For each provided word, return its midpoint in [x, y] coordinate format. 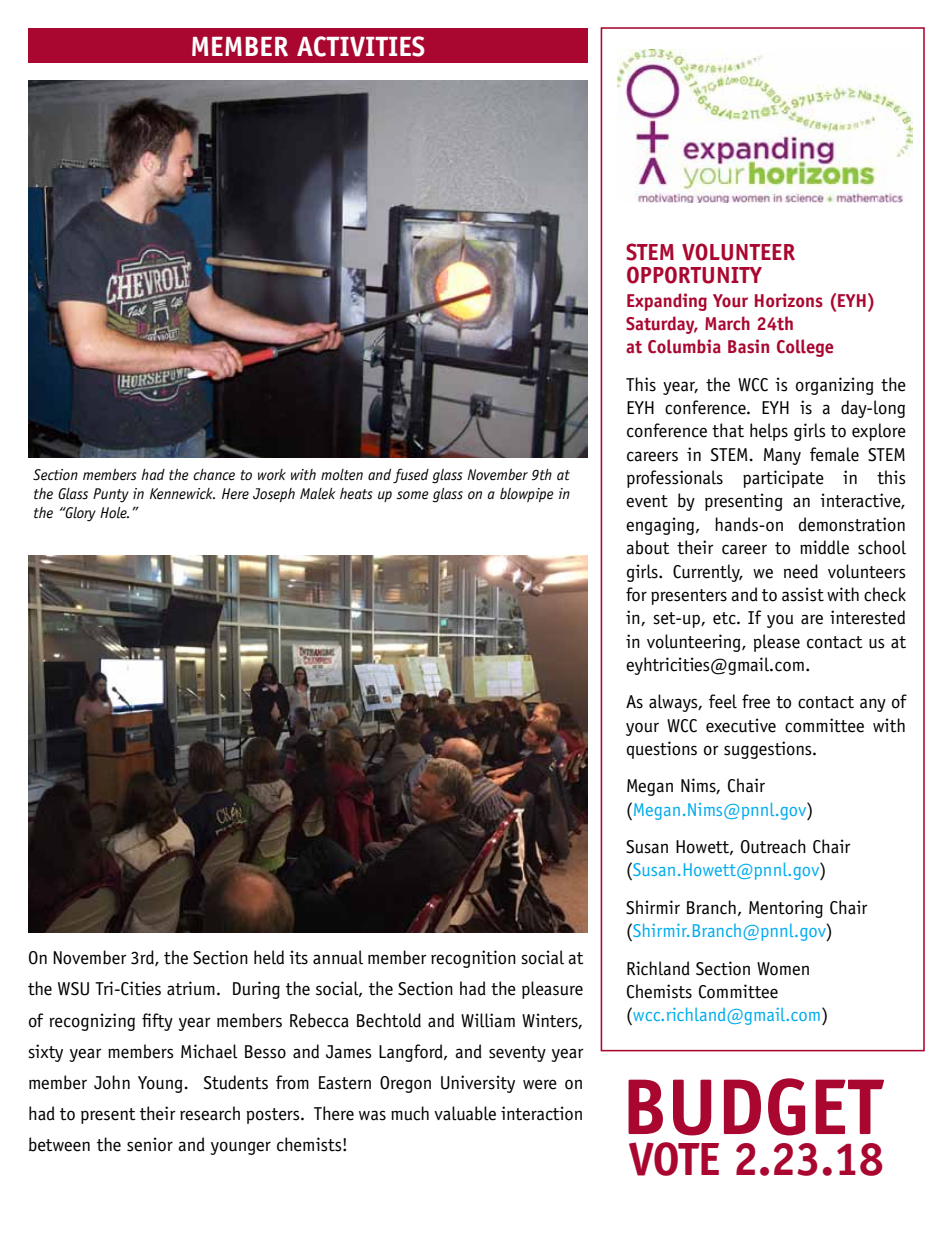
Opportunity [694, 275]
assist [803, 594]
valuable [465, 1113]
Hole [114, 512]
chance [214, 475]
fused [411, 475]
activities [361, 46]
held [269, 957]
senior [150, 1144]
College [805, 348]
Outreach [773, 846]
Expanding [667, 302]
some [412, 495]
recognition [473, 959]
